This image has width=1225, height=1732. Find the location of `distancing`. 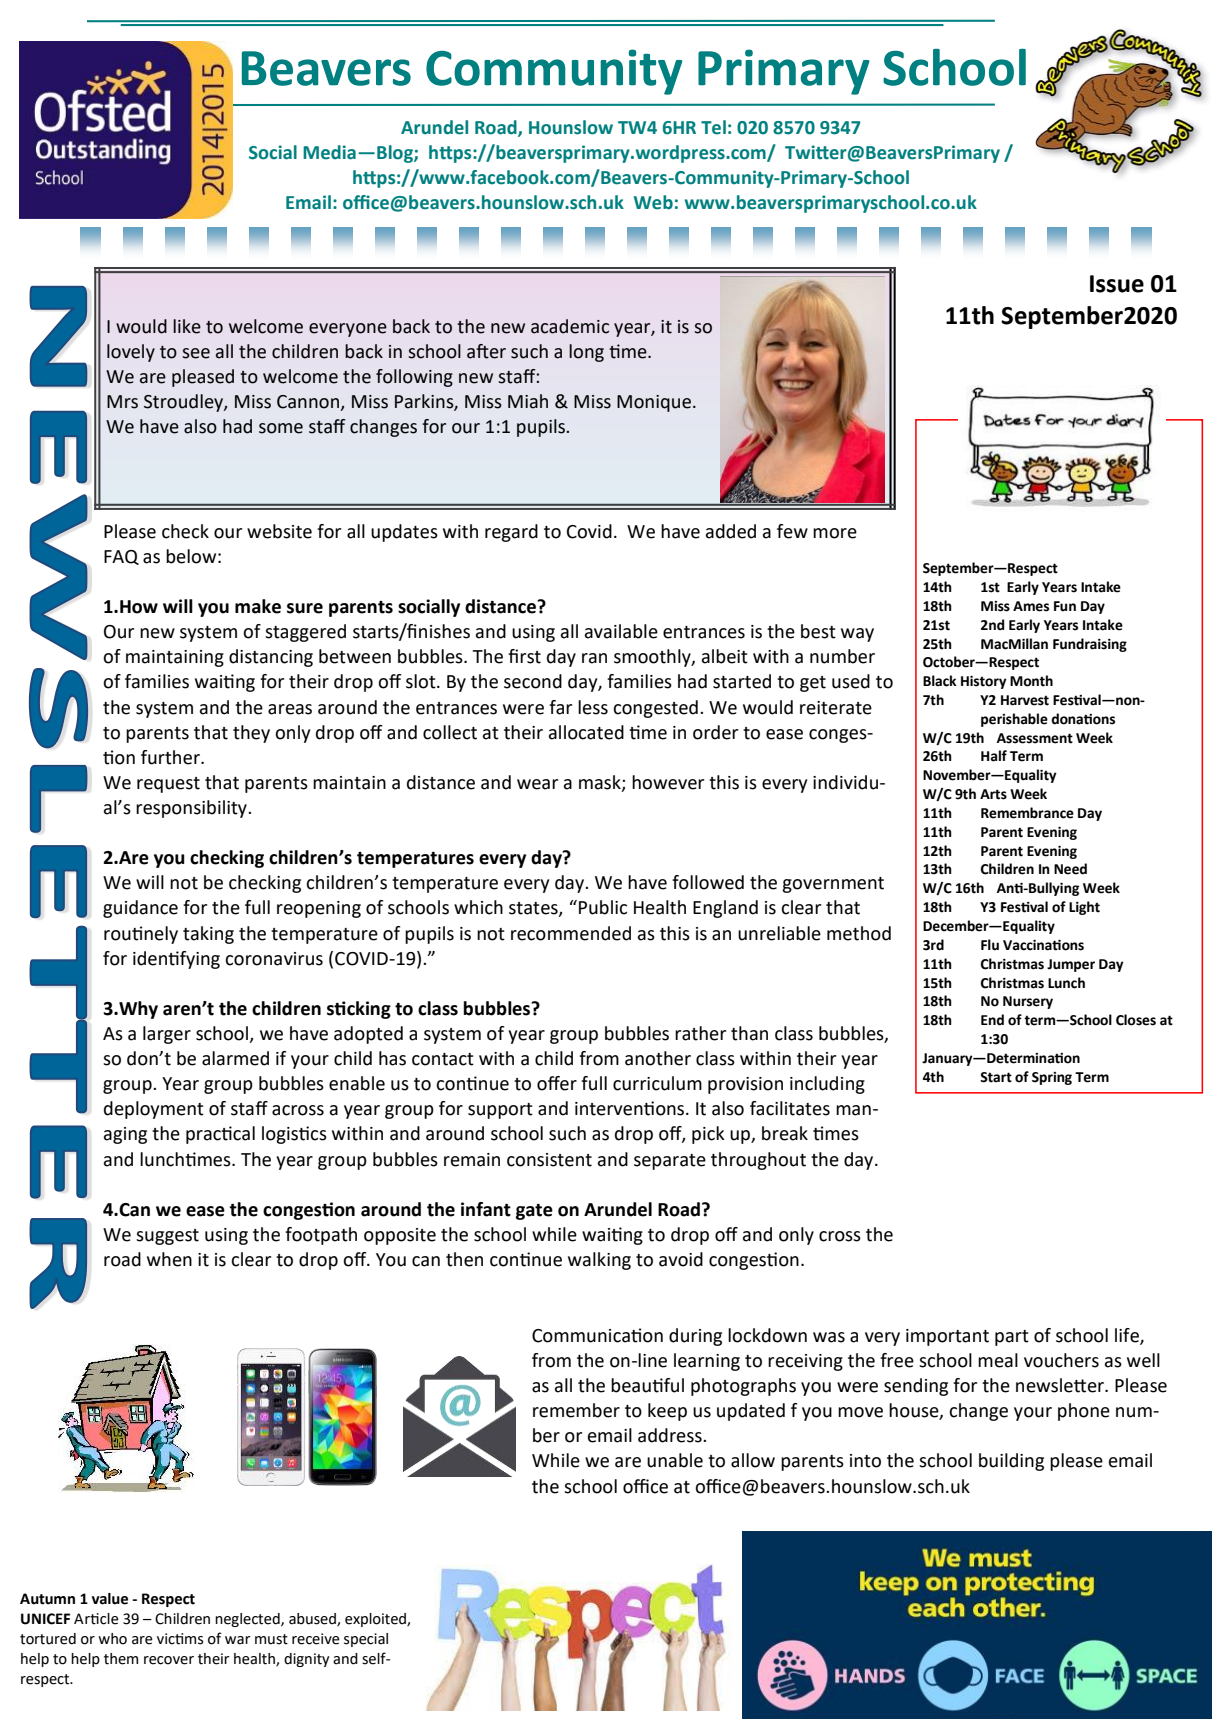

distancing is located at coordinates (271, 658).
